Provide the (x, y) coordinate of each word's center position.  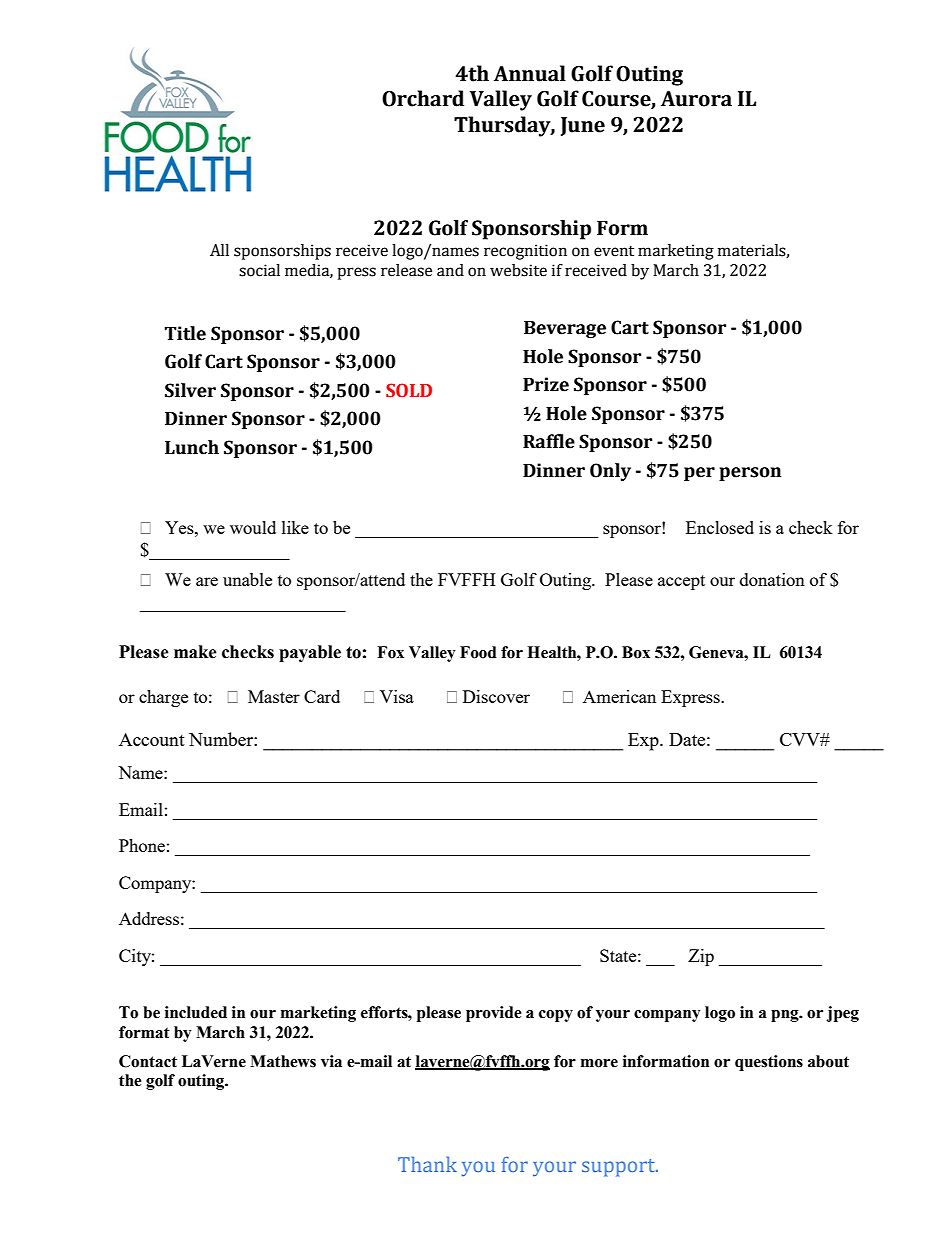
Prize (546, 384)
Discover (496, 696)
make (195, 652)
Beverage (565, 329)
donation (772, 579)
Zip (701, 957)
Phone (142, 845)
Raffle (549, 441)
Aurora (696, 99)
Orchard (423, 98)
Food (478, 652)
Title (185, 333)
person (750, 474)
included (196, 1012)
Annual (530, 73)
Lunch (192, 447)
